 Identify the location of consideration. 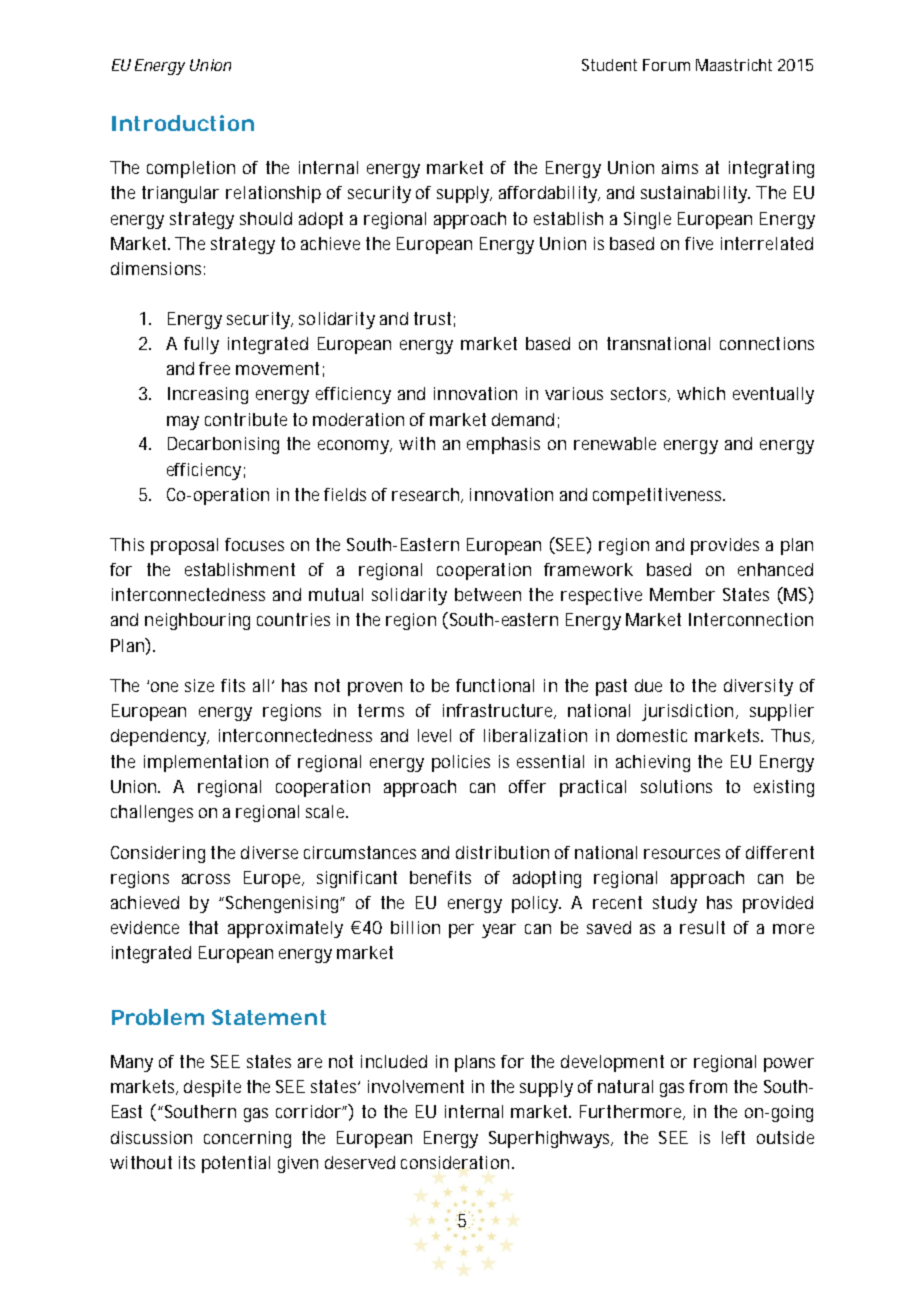
(457, 1162).
